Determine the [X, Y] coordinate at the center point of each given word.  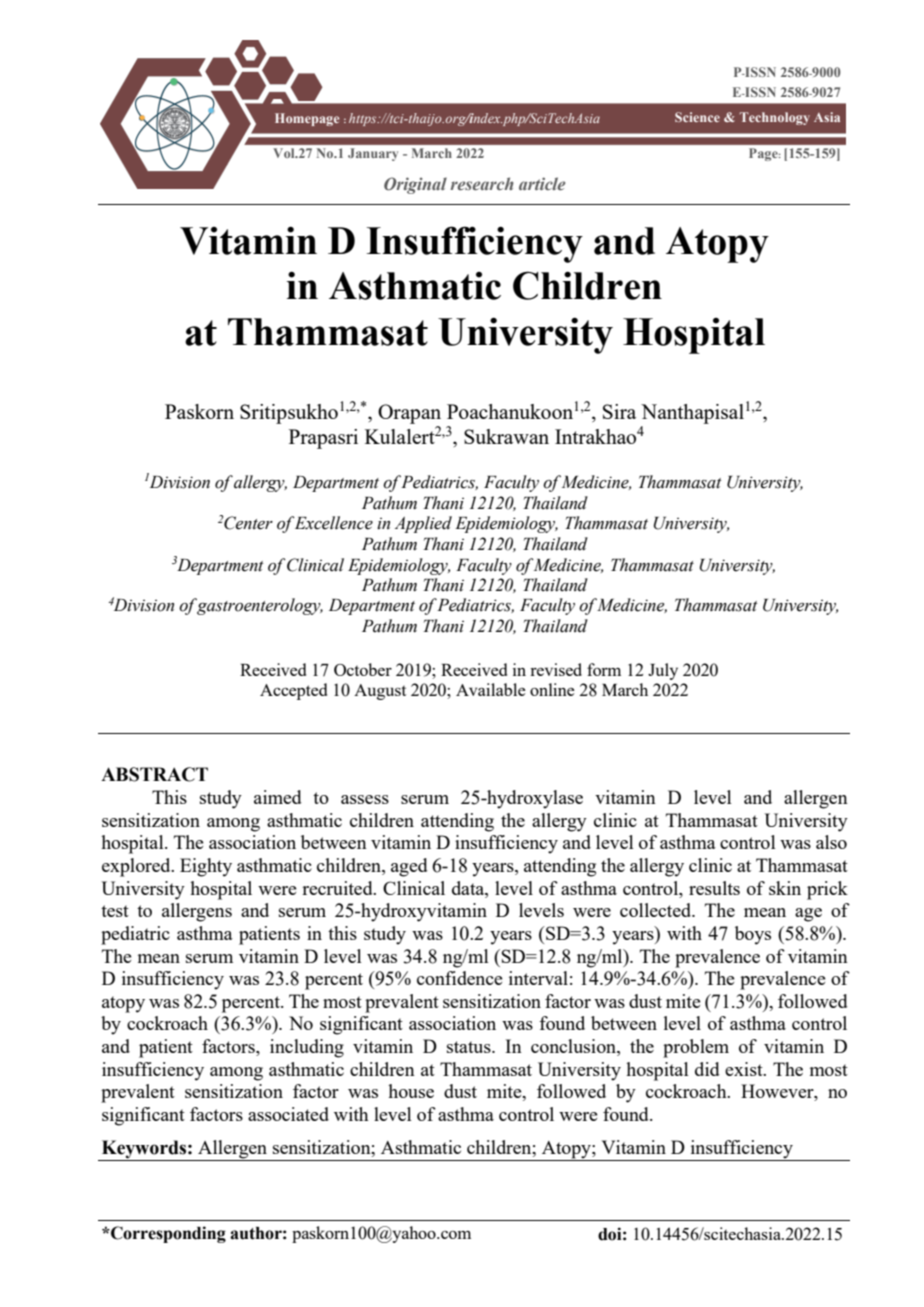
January [373, 154]
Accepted [293, 691]
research [482, 183]
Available [491, 689]
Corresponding [167, 1234]
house [411, 1091]
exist [745, 1069]
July [663, 671]
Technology [775, 118]
